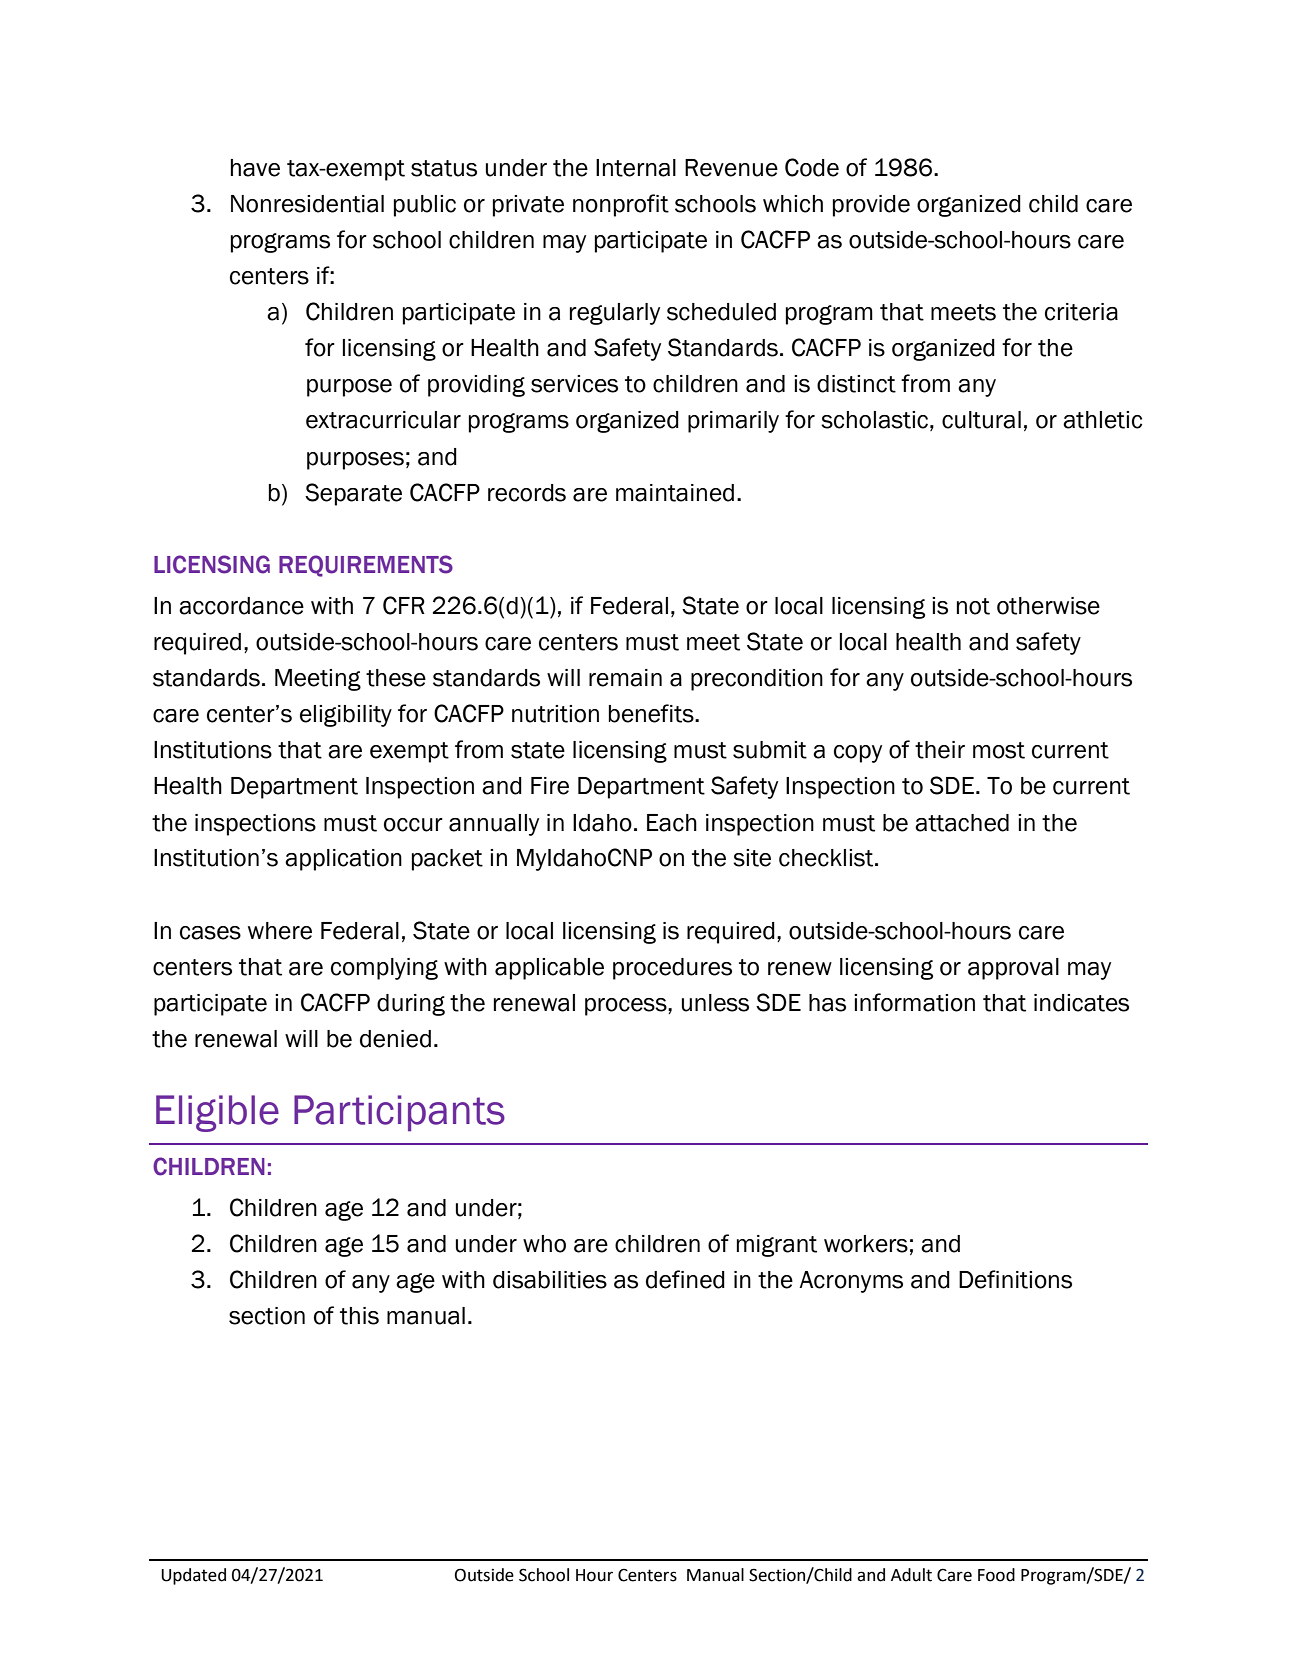 The height and width of the image is (1679, 1298). What do you see at coordinates (685, 1279) in the image?
I see `defined` at bounding box center [685, 1279].
